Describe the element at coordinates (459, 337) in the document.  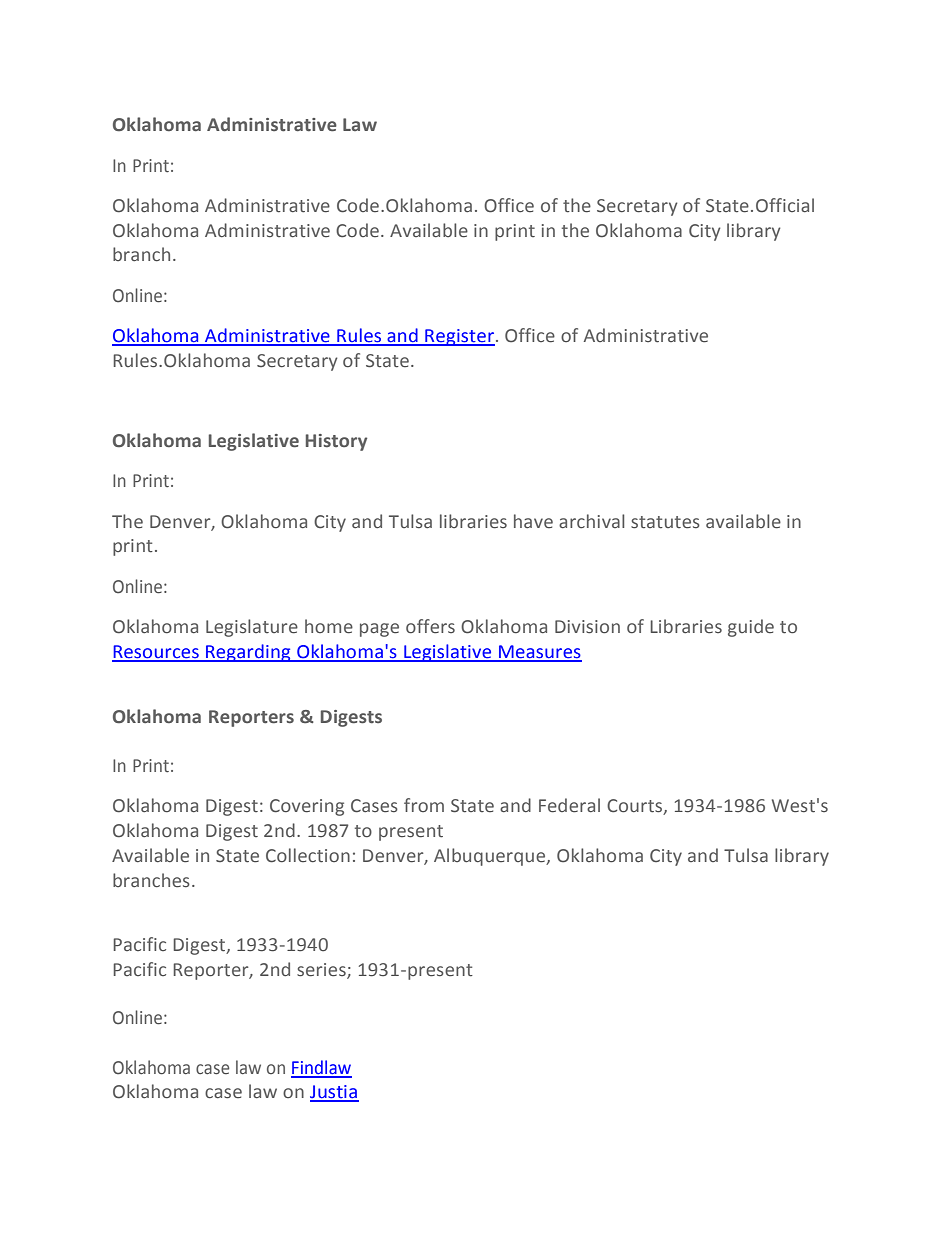
I see `Register` at that location.
